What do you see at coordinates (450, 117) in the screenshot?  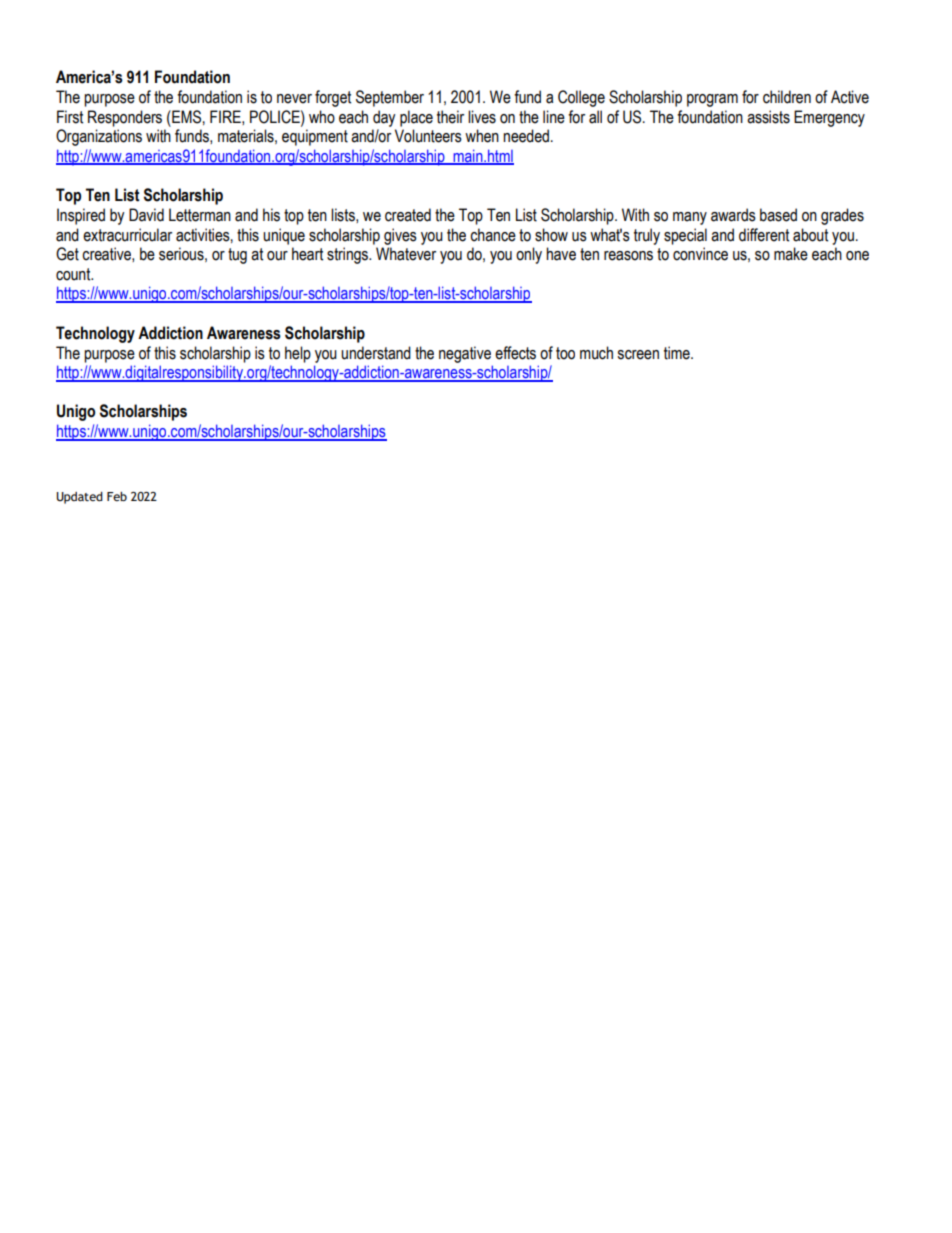 I see `their` at bounding box center [450, 117].
